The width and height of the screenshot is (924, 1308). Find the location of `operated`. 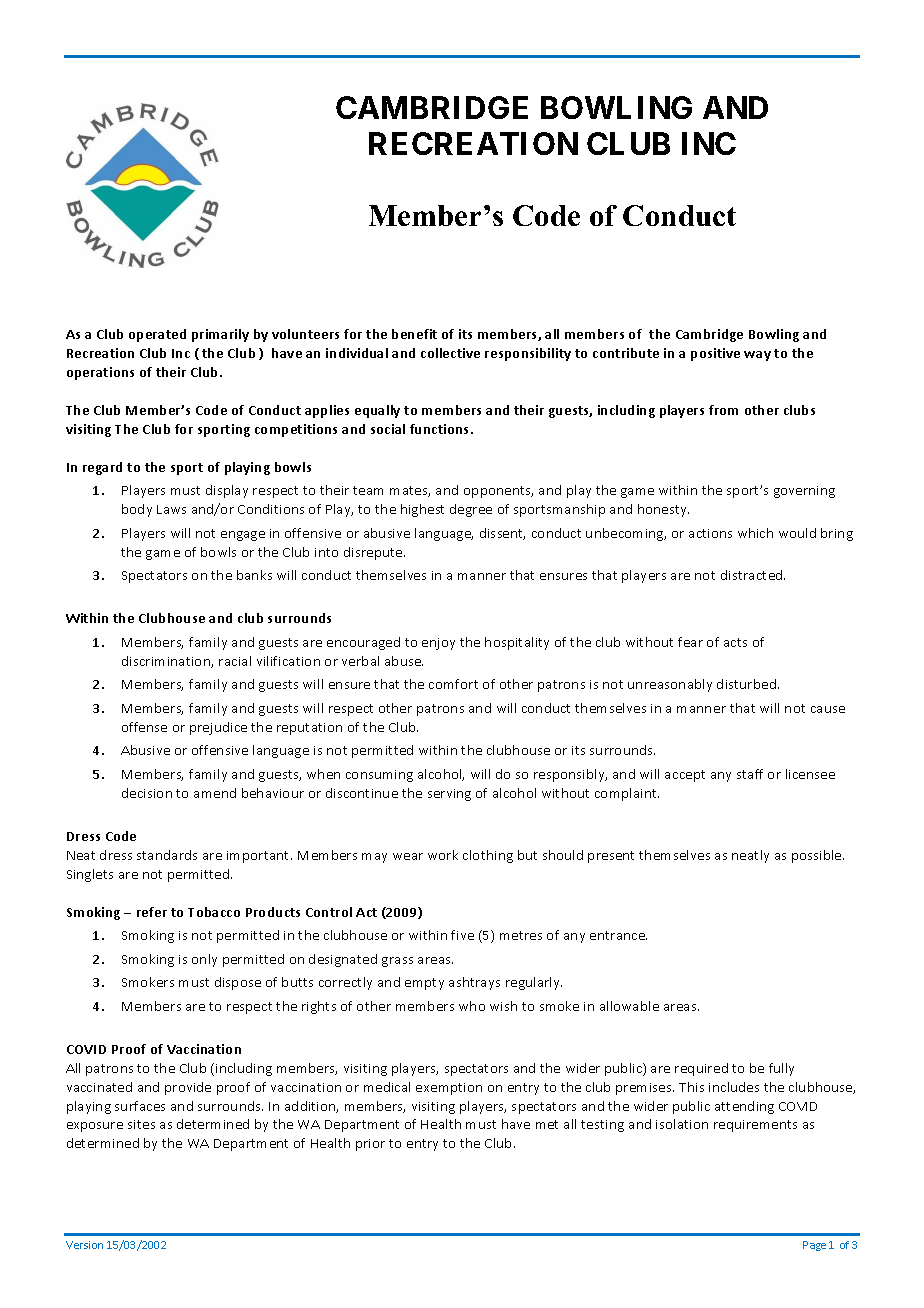

operated is located at coordinates (157, 335).
